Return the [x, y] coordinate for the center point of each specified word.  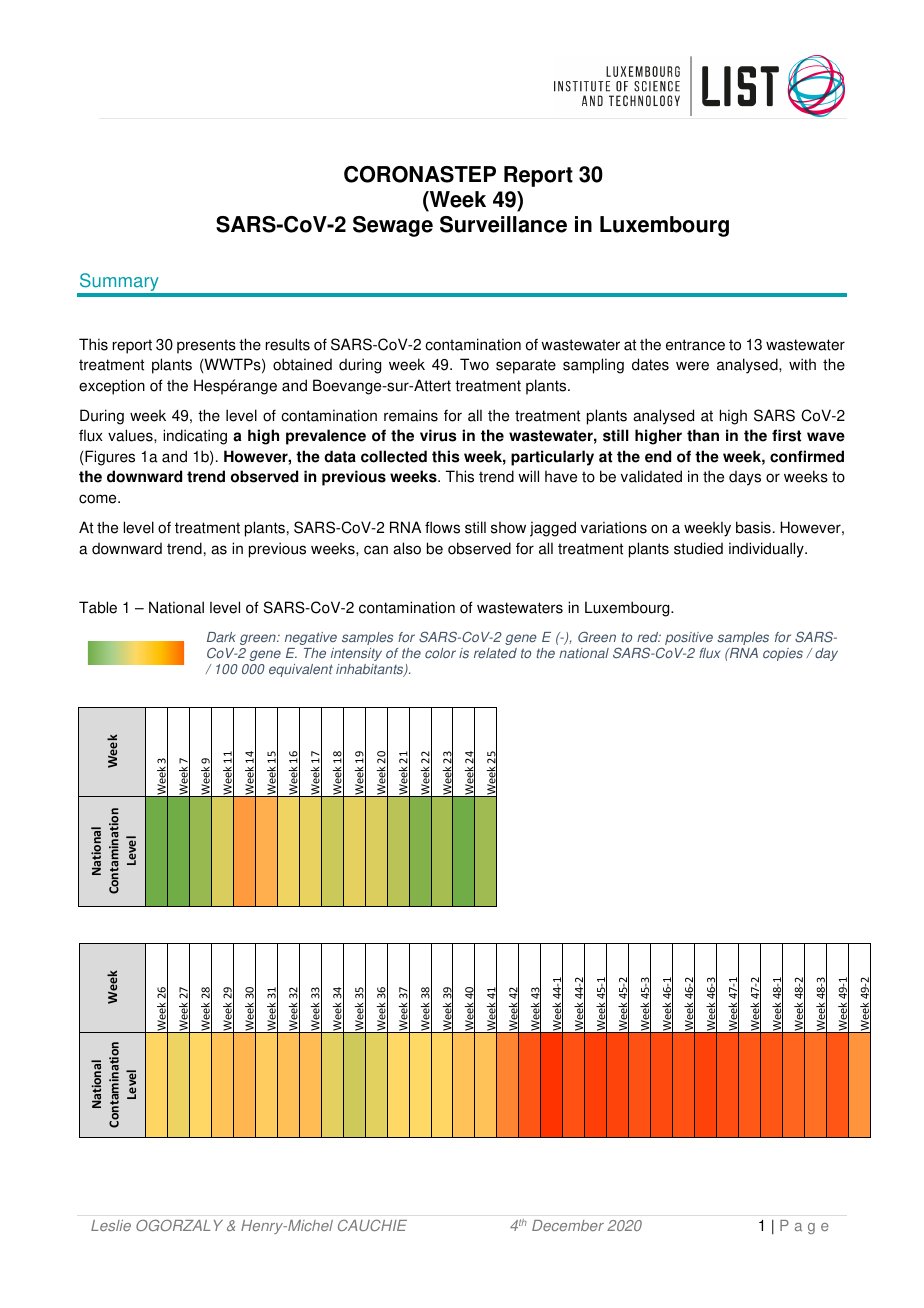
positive [689, 638]
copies [783, 654]
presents [206, 346]
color [440, 653]
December [568, 1225]
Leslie [111, 1225]
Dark [221, 637]
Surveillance [503, 224]
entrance [695, 345]
